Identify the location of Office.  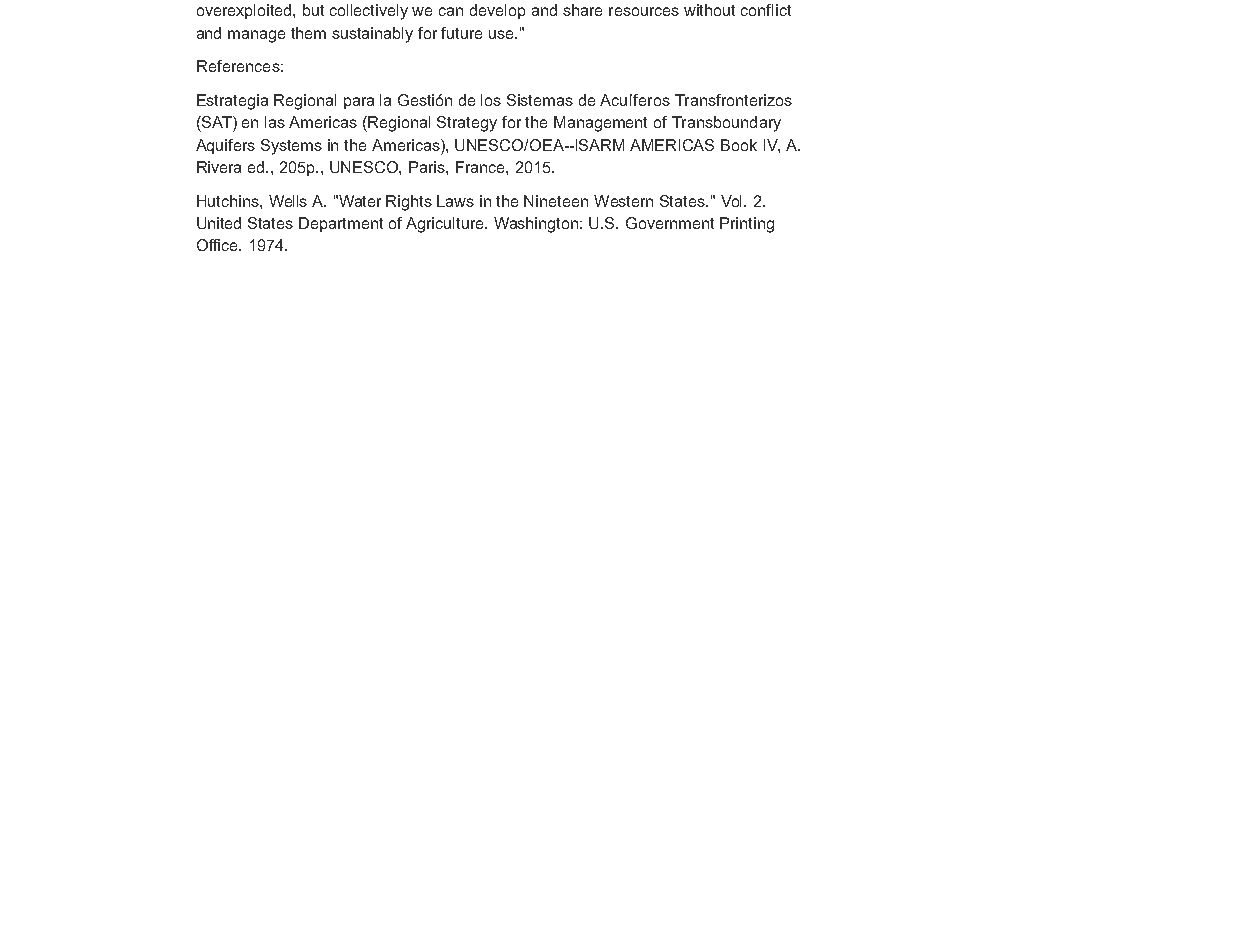
(218, 245).
